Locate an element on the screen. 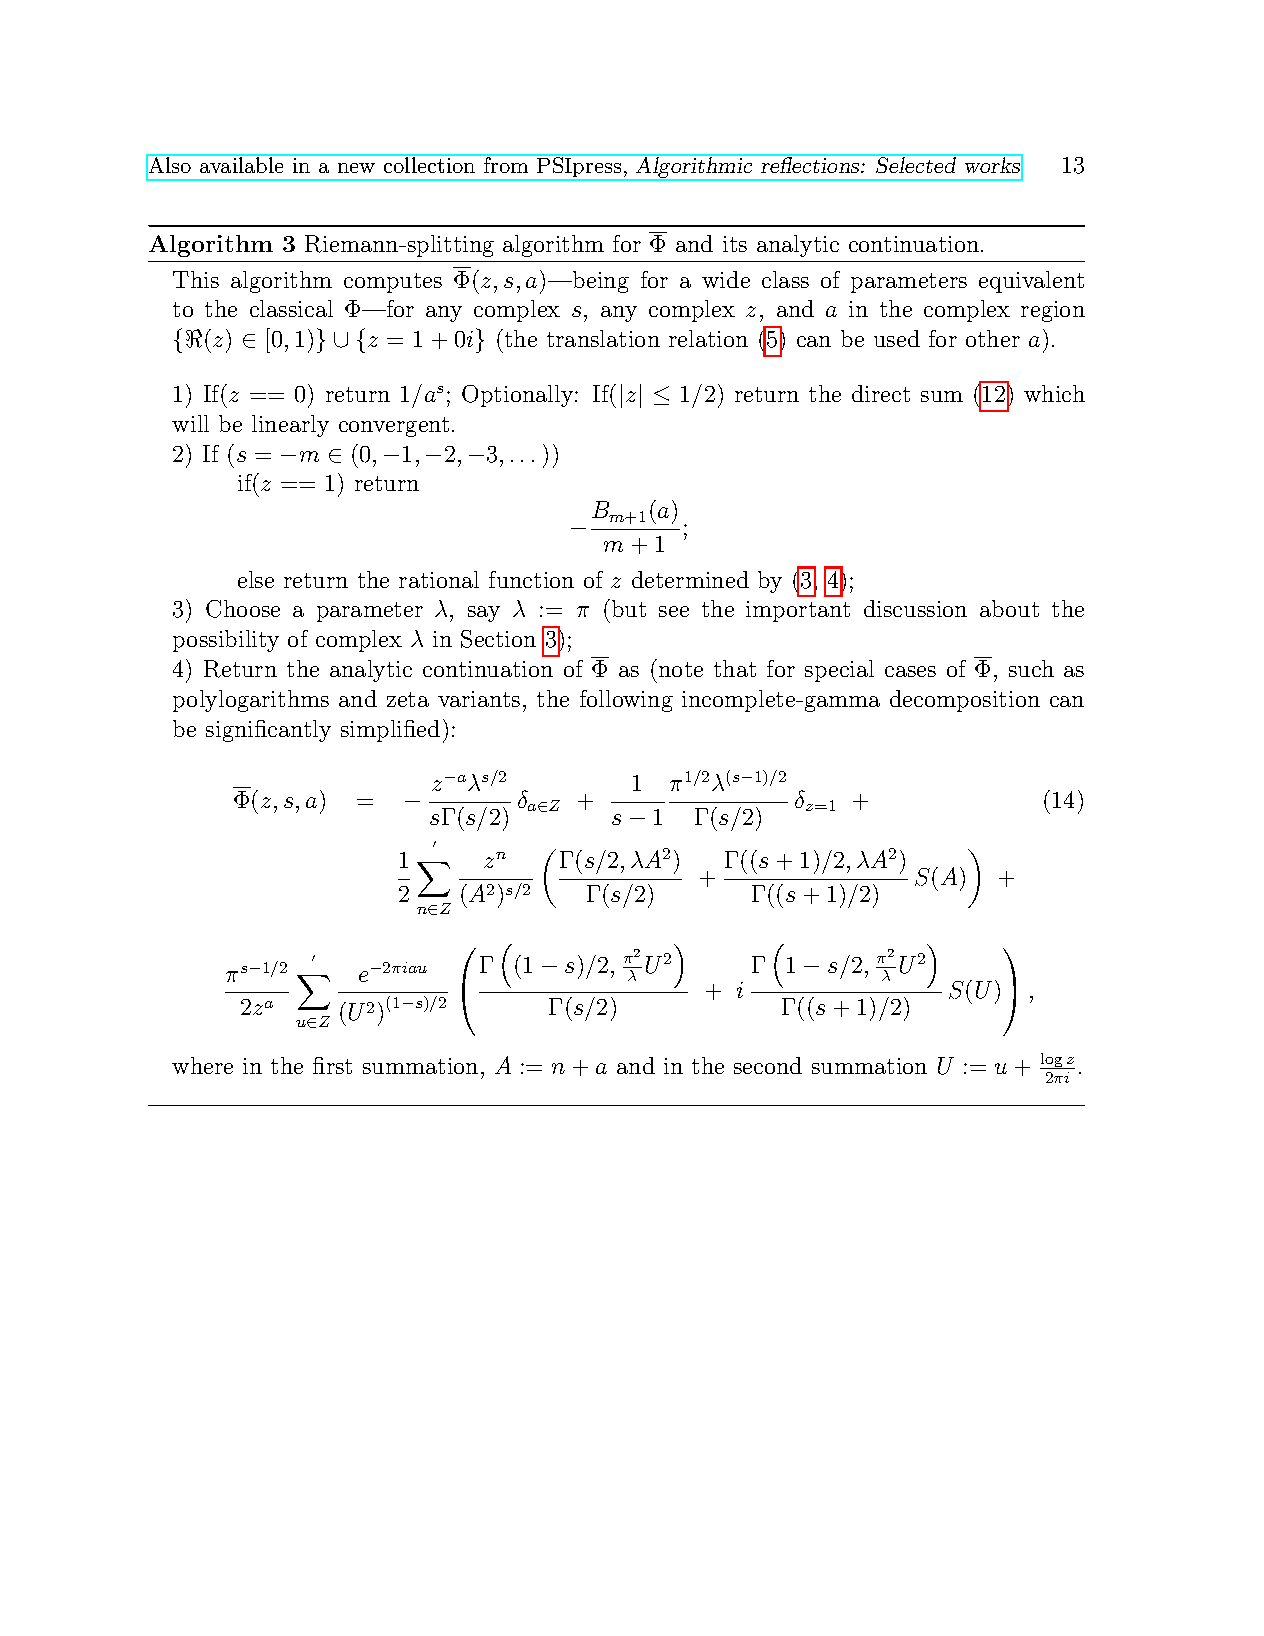  decomposition is located at coordinates (965, 701).
